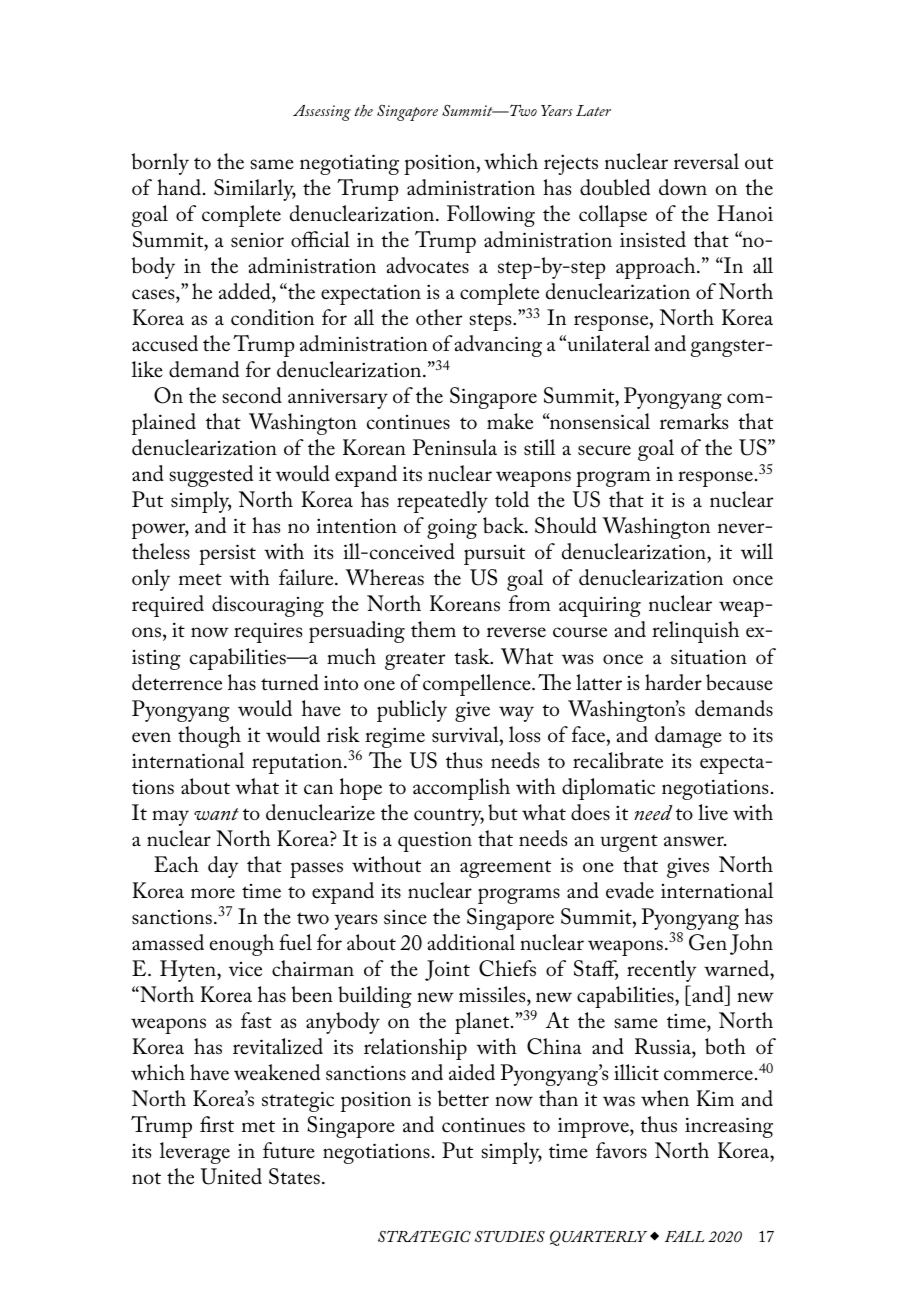  What do you see at coordinates (694, 421) in the page?
I see `remarks` at bounding box center [694, 421].
